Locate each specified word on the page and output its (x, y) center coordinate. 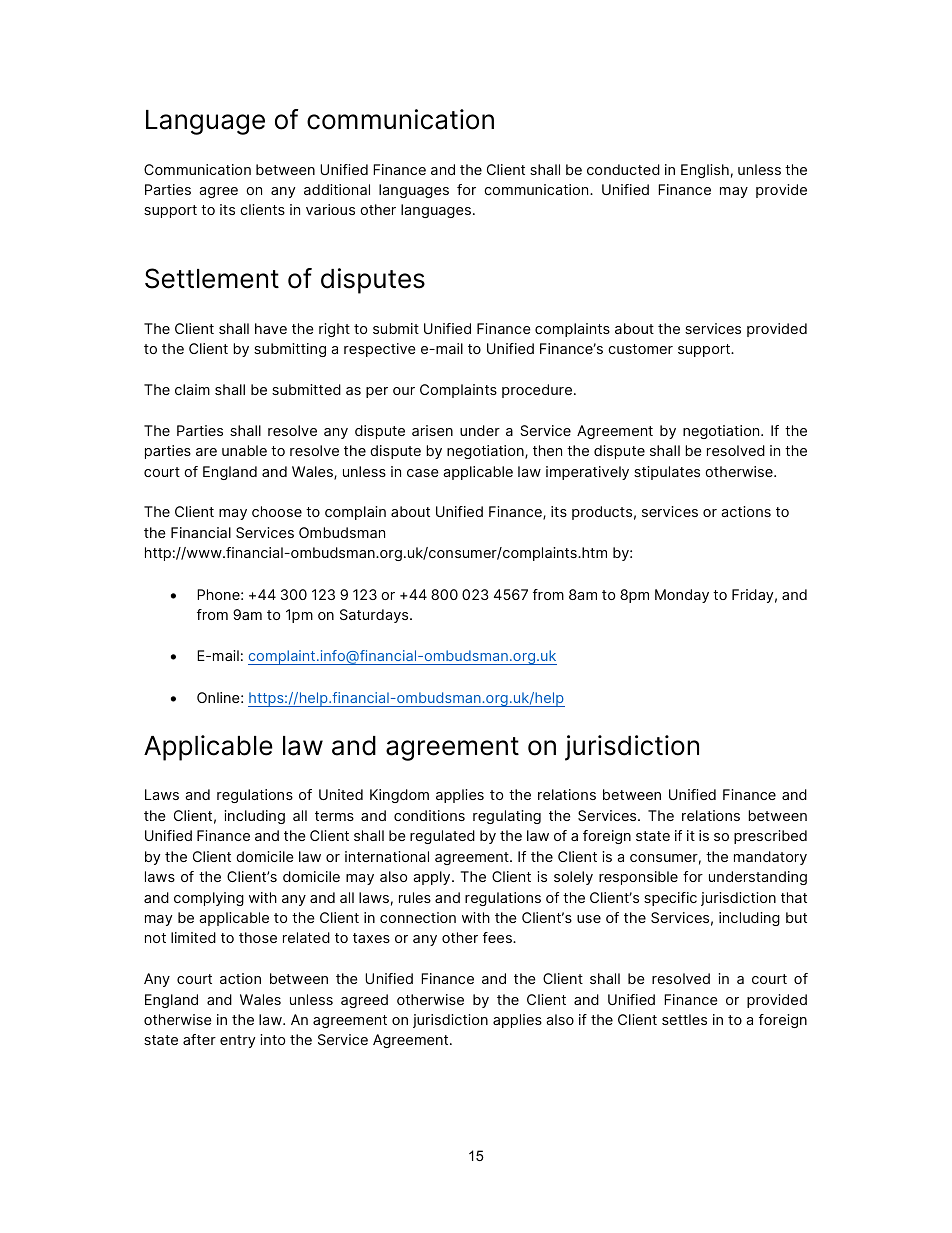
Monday (682, 596)
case (423, 473)
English (705, 171)
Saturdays (375, 616)
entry (237, 1041)
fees (498, 937)
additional (337, 189)
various (330, 209)
